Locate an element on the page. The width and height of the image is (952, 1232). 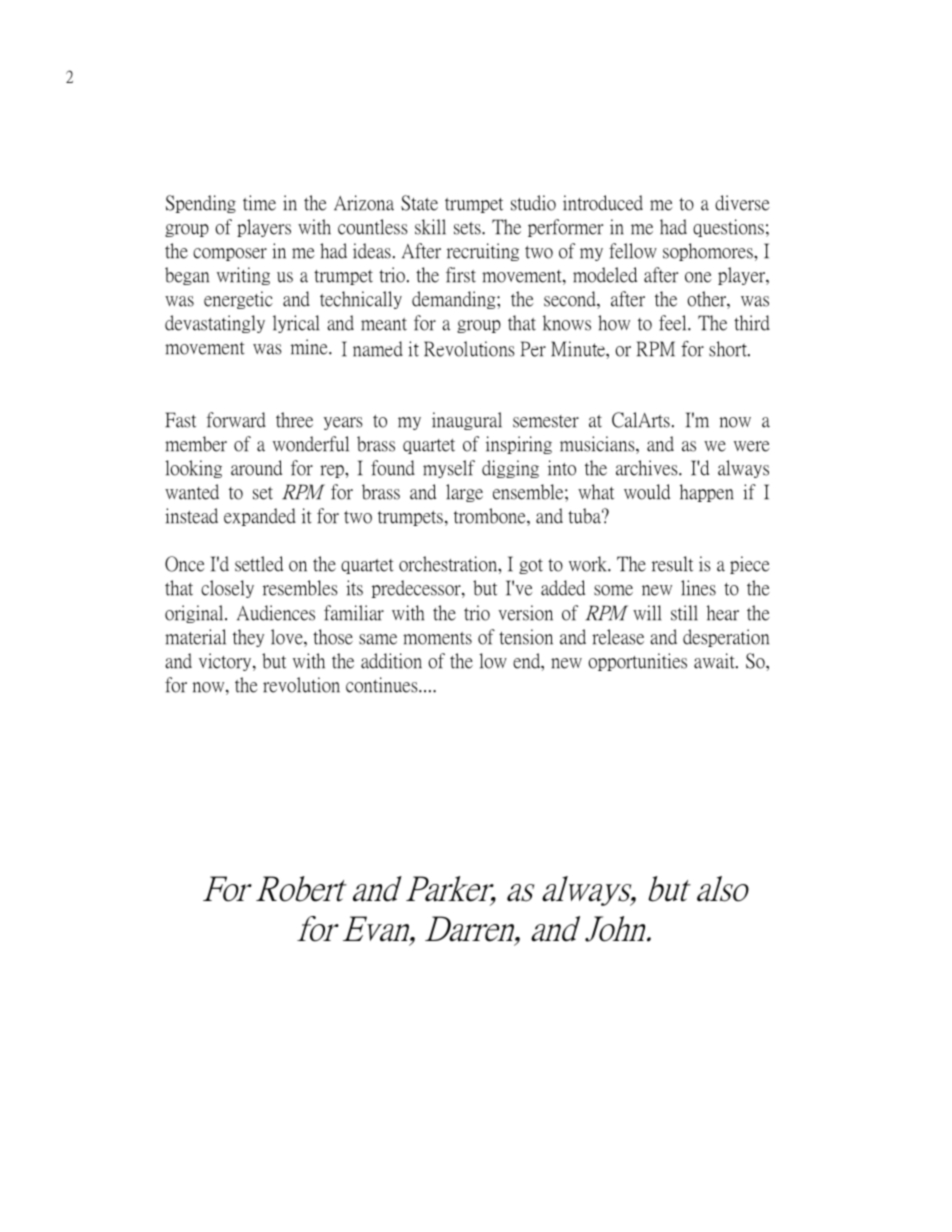
skill is located at coordinates (430, 231).
